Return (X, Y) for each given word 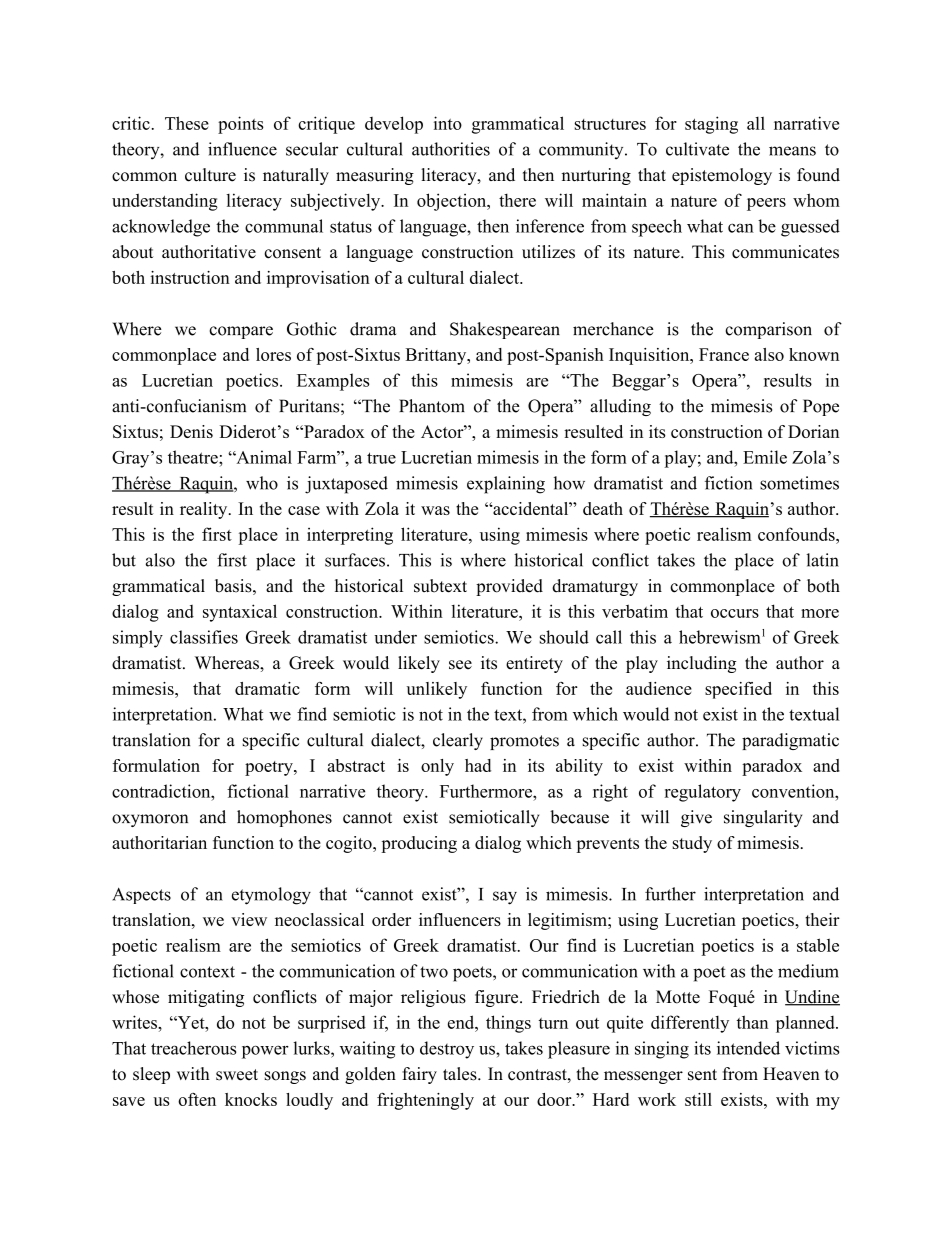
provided (509, 587)
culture (210, 175)
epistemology (722, 176)
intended (748, 1048)
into (448, 123)
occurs (735, 613)
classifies (204, 637)
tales (461, 1074)
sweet (237, 1075)
